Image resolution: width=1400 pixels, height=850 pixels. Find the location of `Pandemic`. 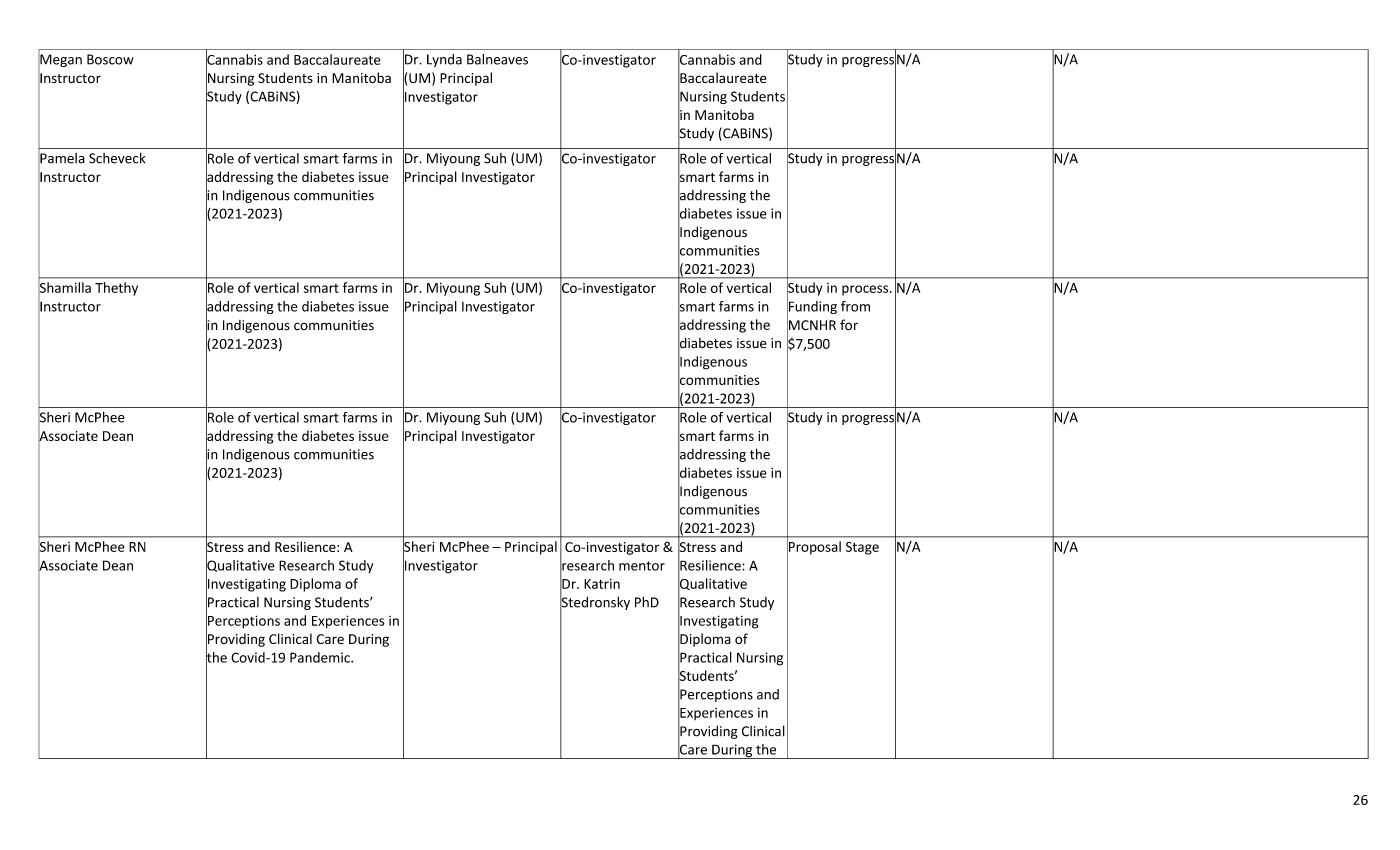

Pandemic is located at coordinates (321, 657).
